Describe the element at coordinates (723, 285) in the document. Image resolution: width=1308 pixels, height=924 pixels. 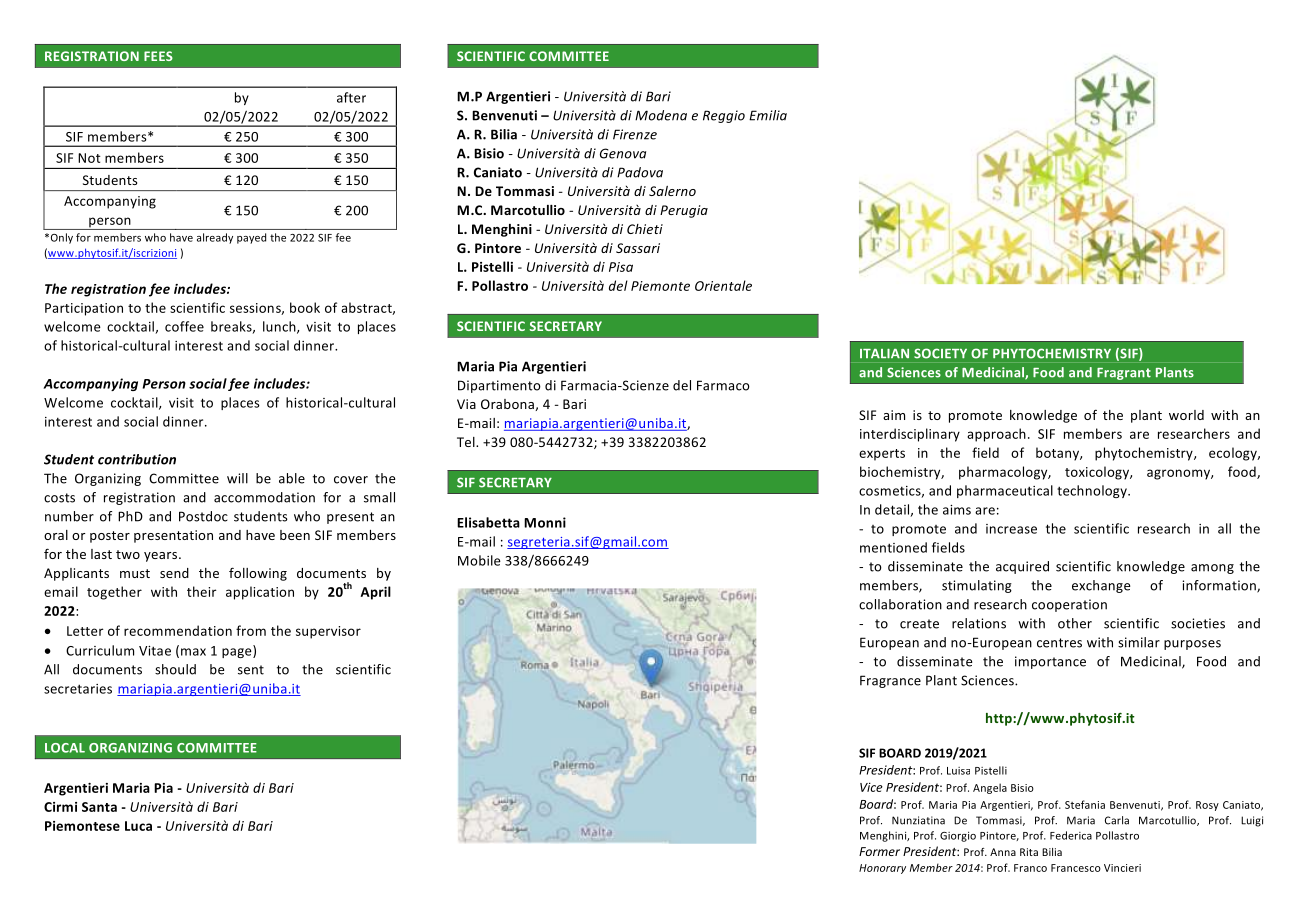
I see `Orientale` at that location.
